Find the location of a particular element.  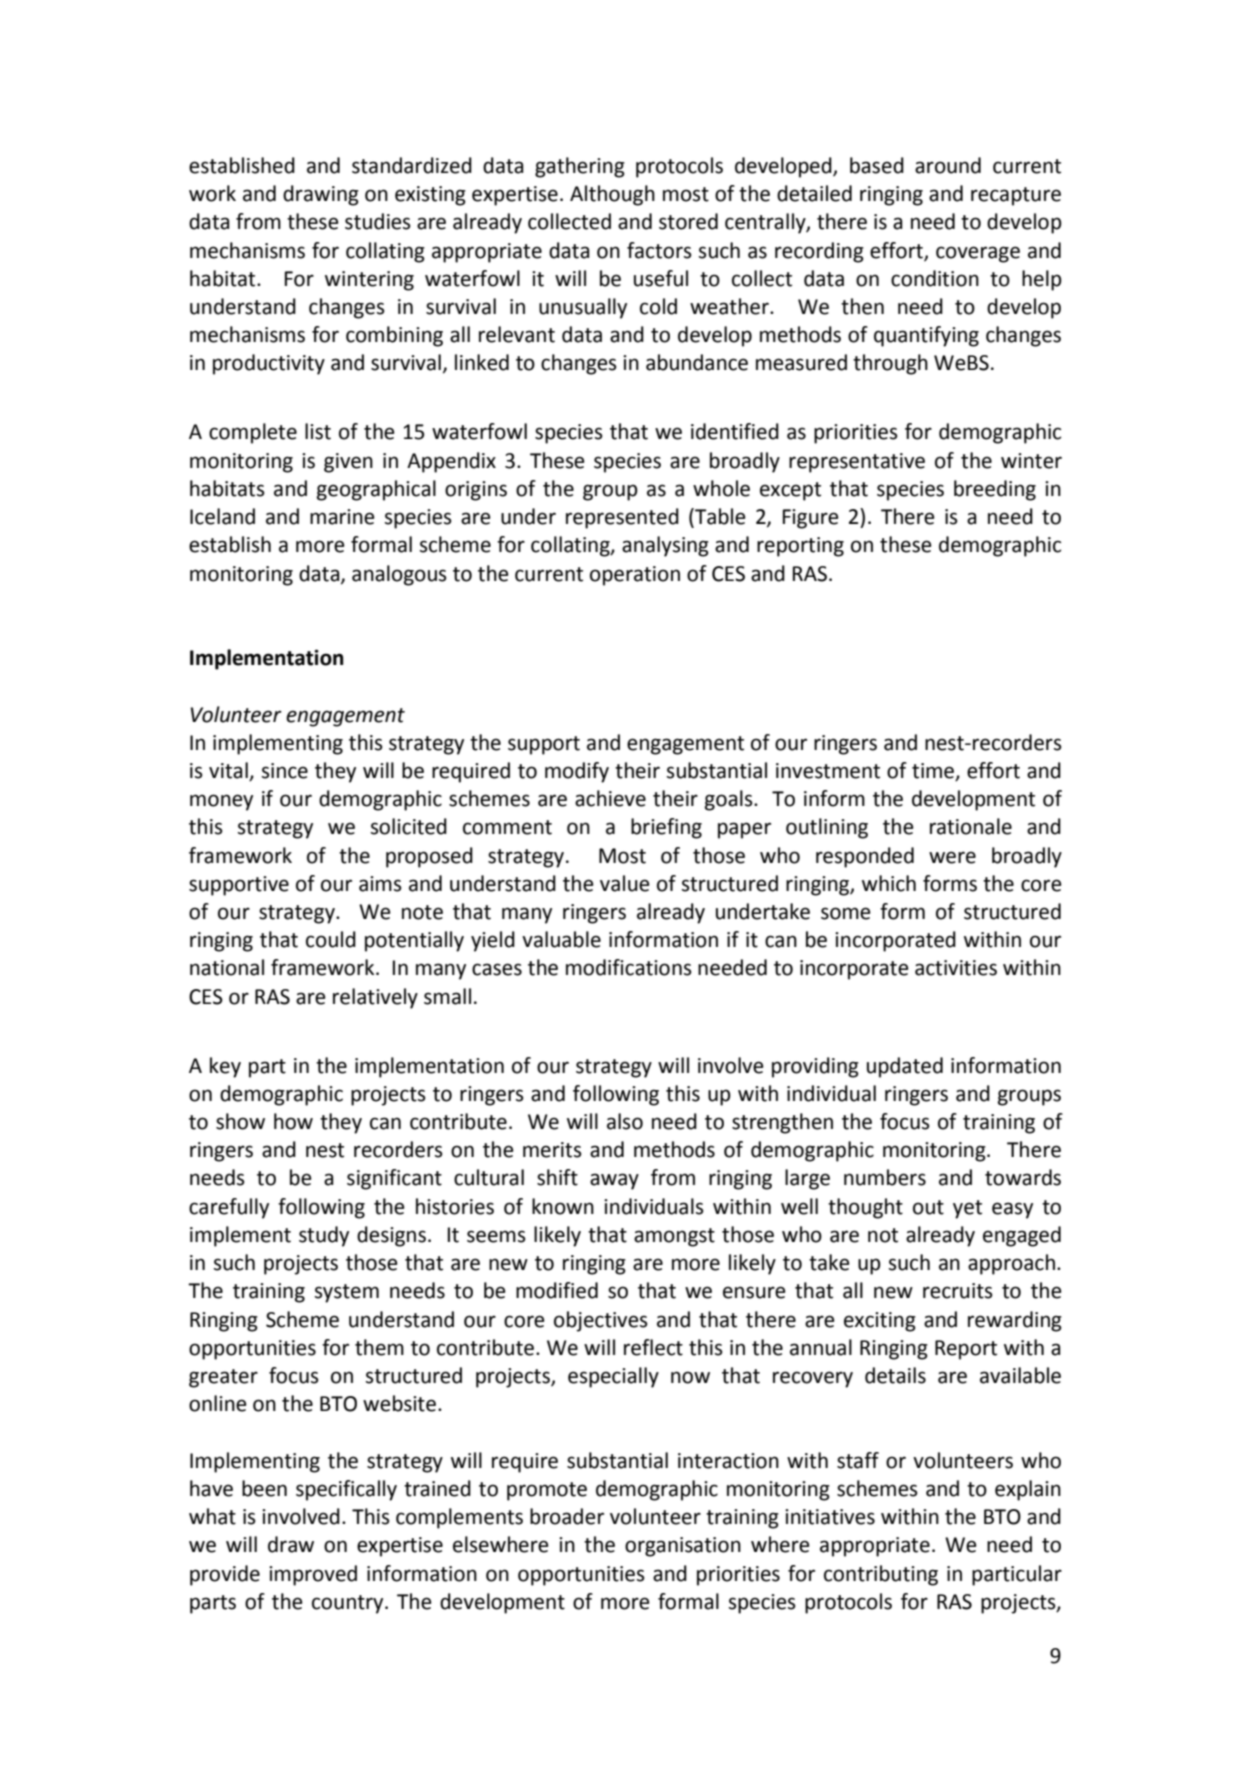

time is located at coordinates (934, 772).
